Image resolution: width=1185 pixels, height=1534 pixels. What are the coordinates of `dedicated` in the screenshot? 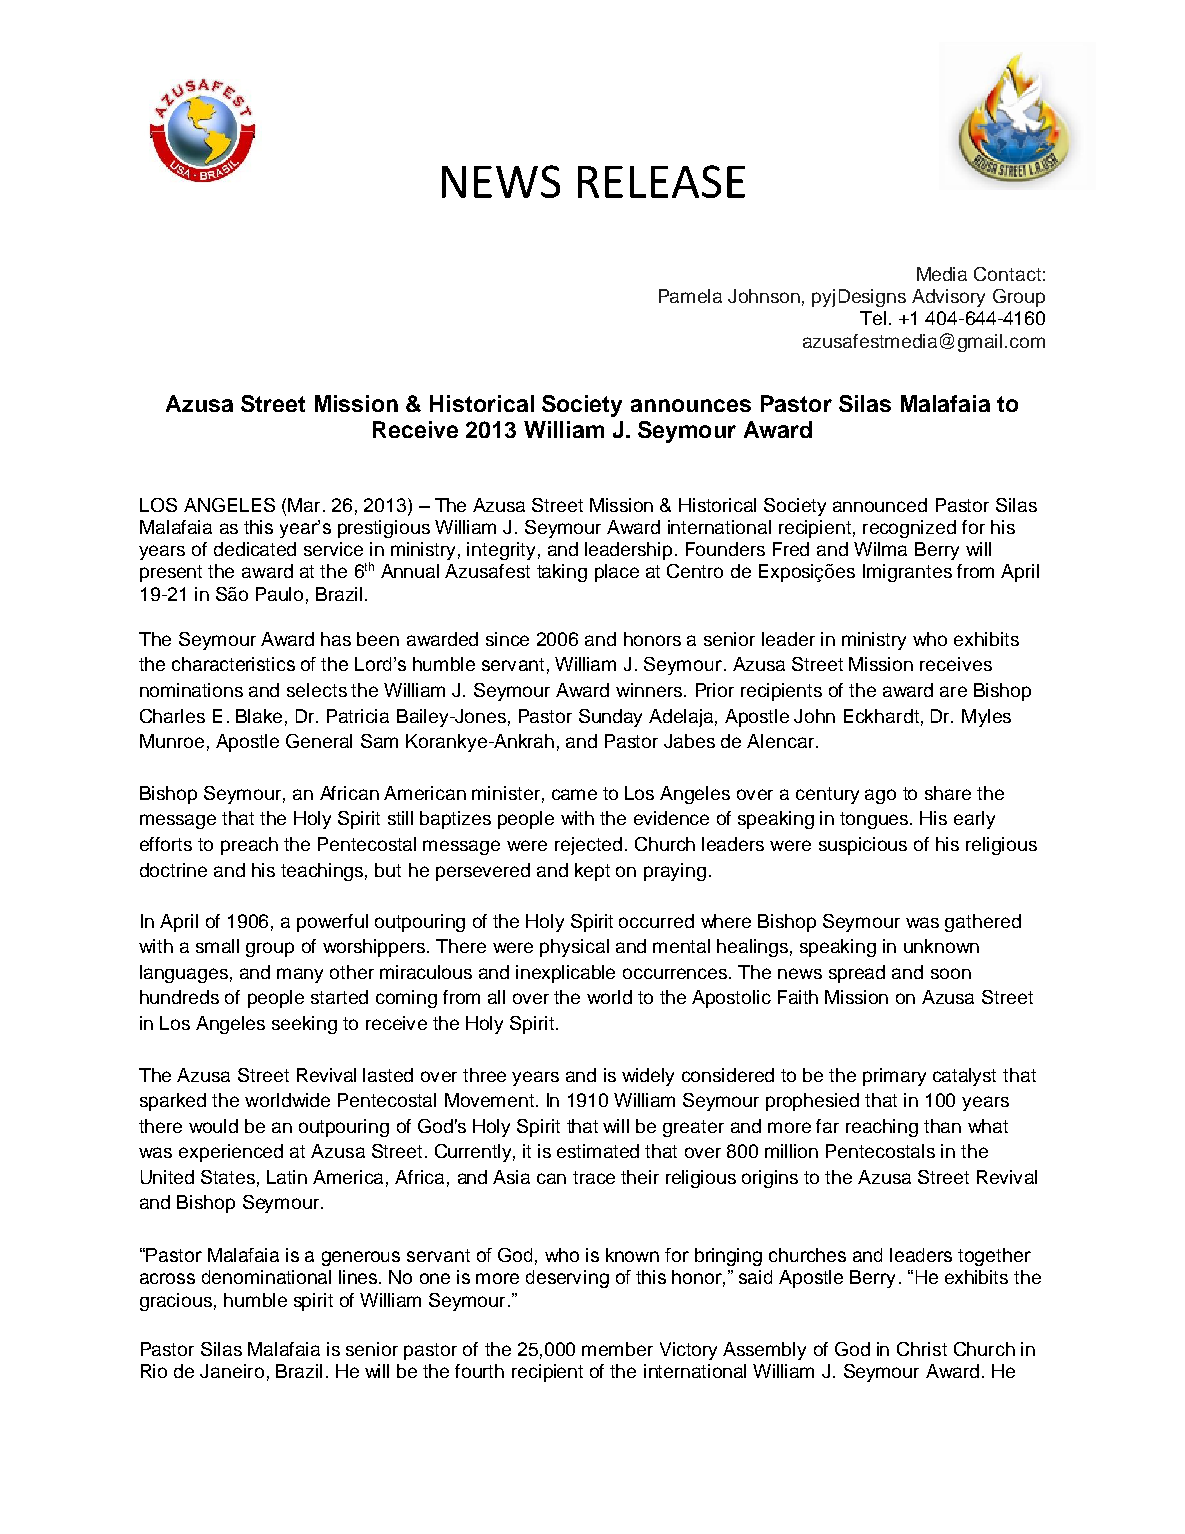 It's located at (255, 549).
